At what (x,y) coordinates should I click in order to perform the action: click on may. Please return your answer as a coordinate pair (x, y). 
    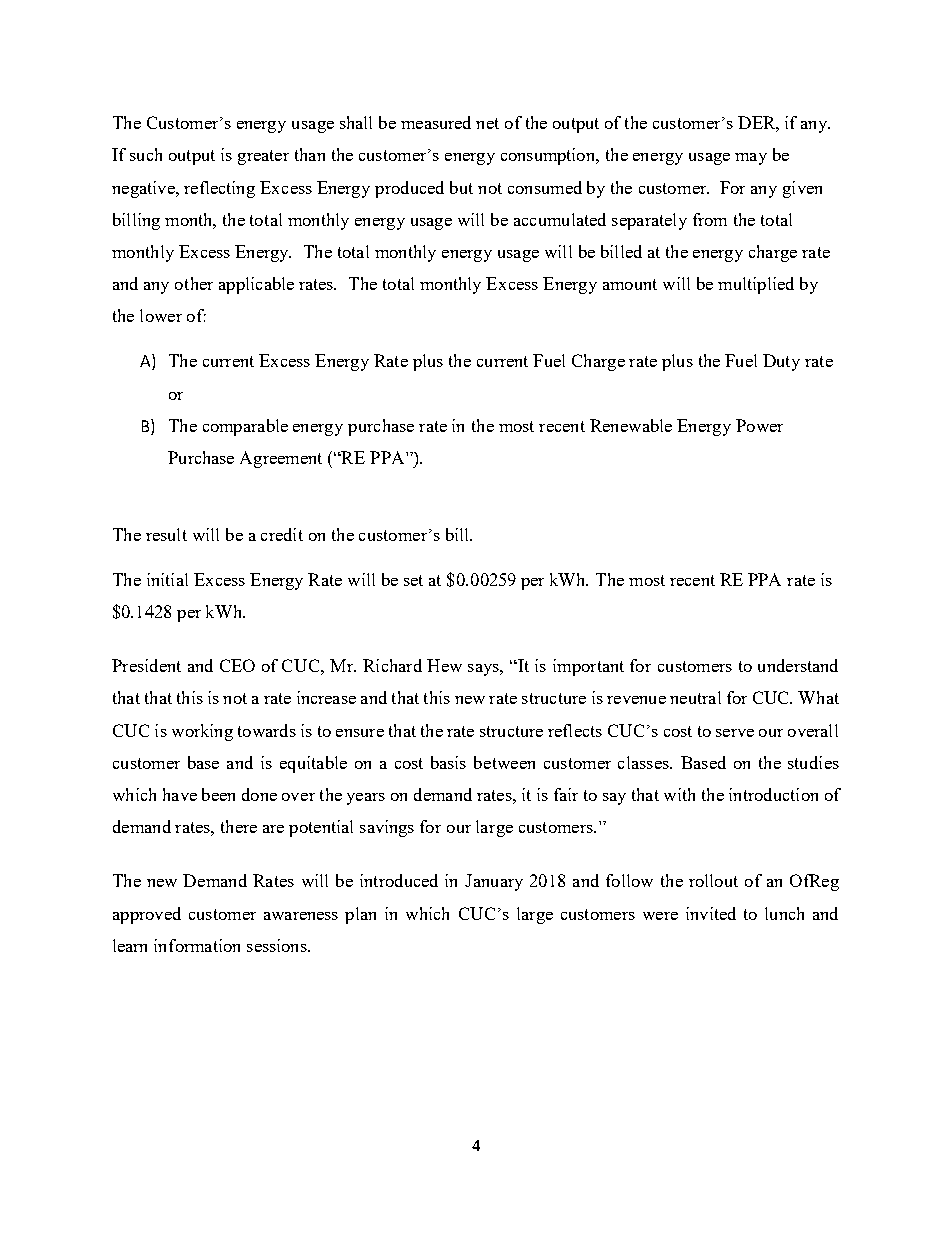
    Looking at the image, I should click on (751, 159).
